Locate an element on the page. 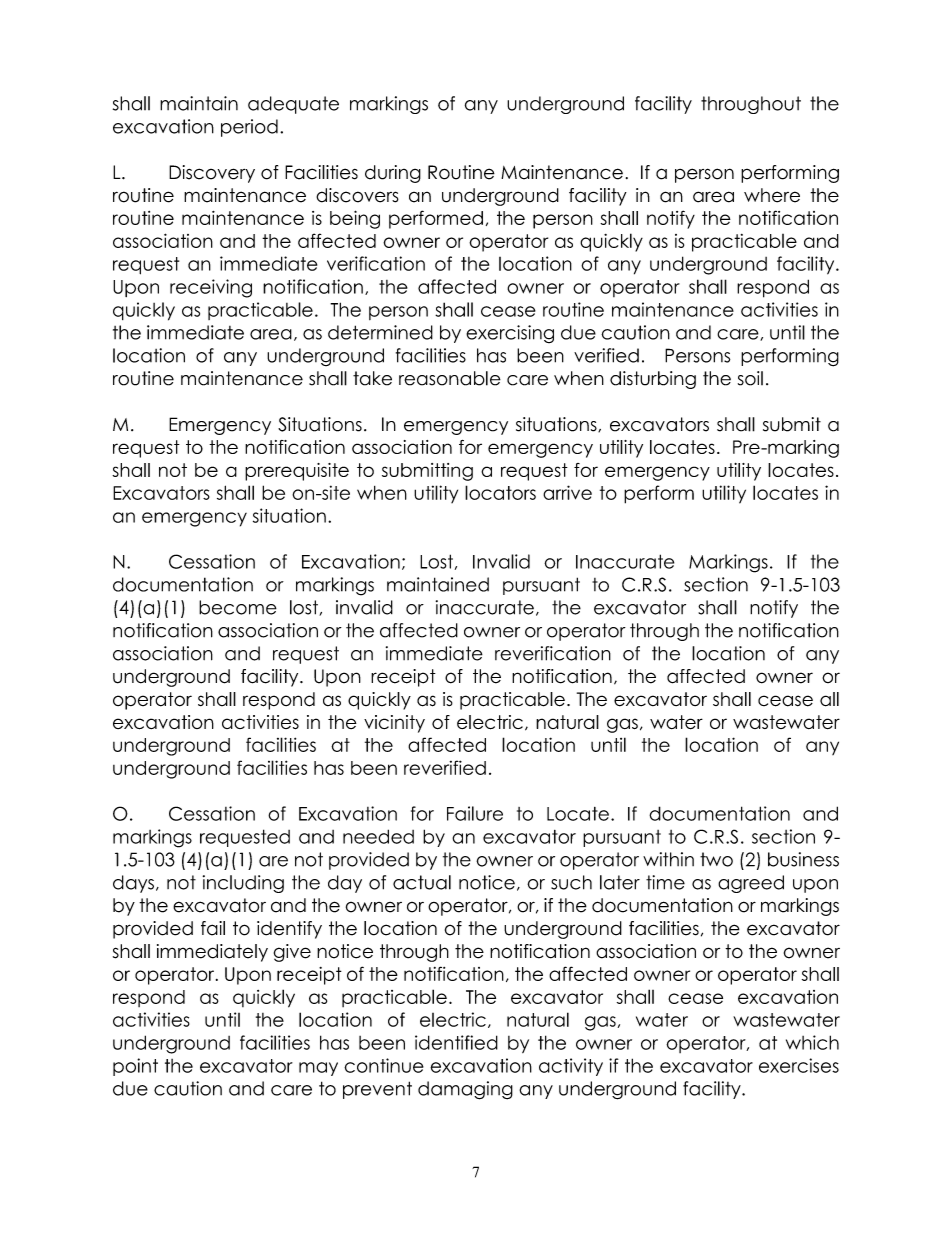 The image size is (952, 1233). soil is located at coordinates (750, 378).
